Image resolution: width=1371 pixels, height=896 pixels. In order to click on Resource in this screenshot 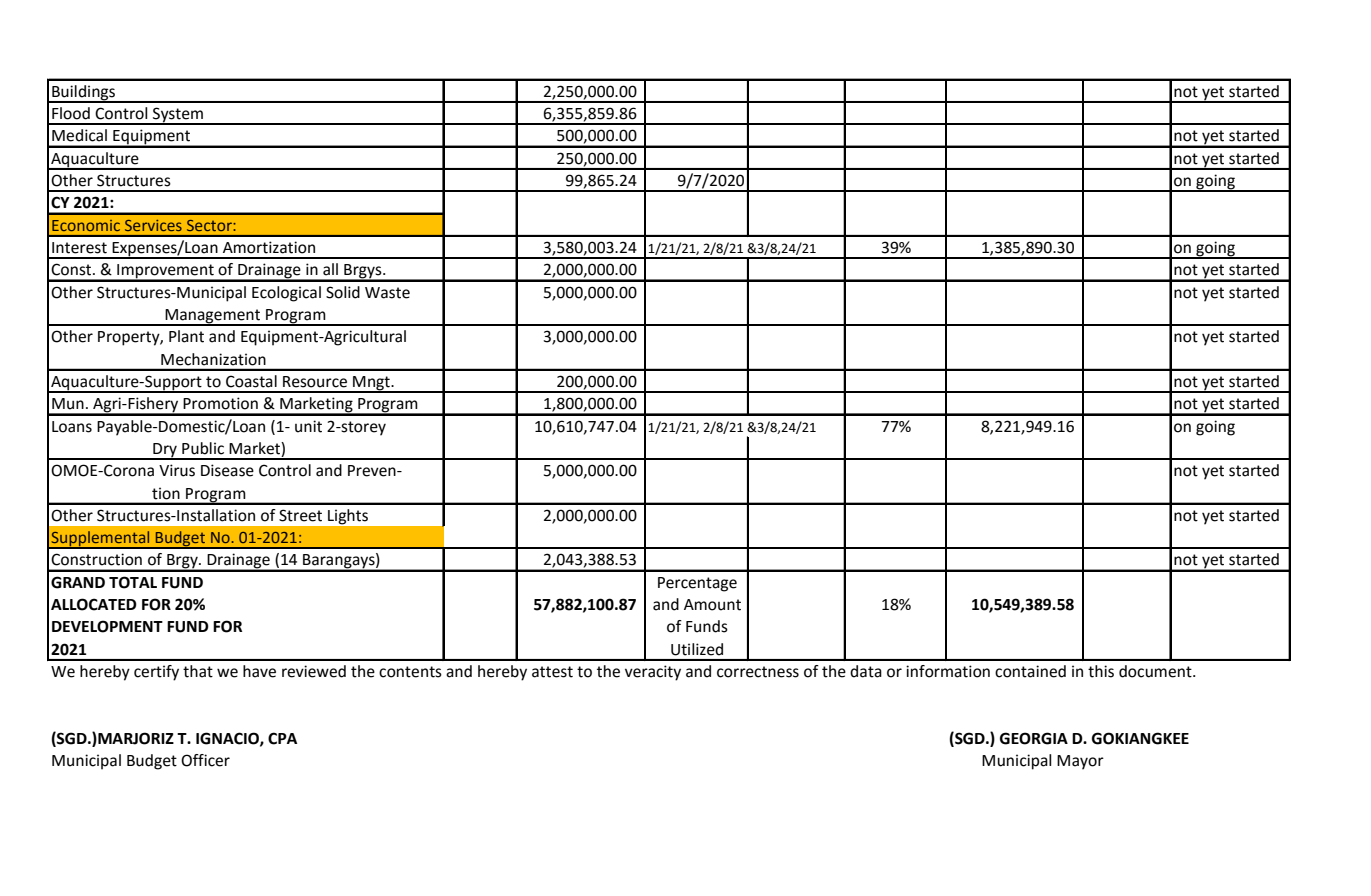, I will do `click(315, 382)`.
